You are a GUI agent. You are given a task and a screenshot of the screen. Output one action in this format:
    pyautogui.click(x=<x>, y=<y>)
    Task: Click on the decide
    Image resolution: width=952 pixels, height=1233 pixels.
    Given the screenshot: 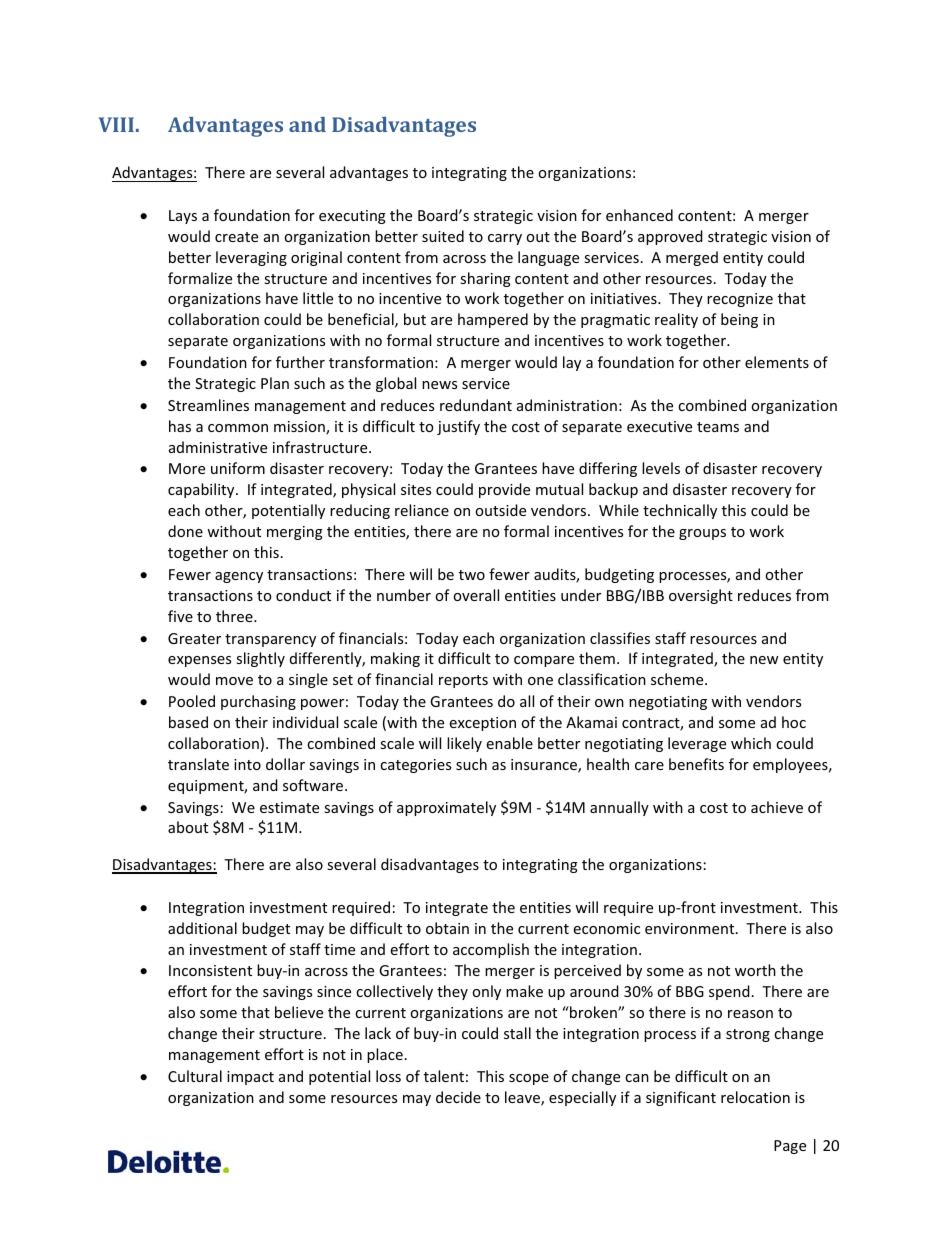 What is the action you would take?
    pyautogui.click(x=458, y=1097)
